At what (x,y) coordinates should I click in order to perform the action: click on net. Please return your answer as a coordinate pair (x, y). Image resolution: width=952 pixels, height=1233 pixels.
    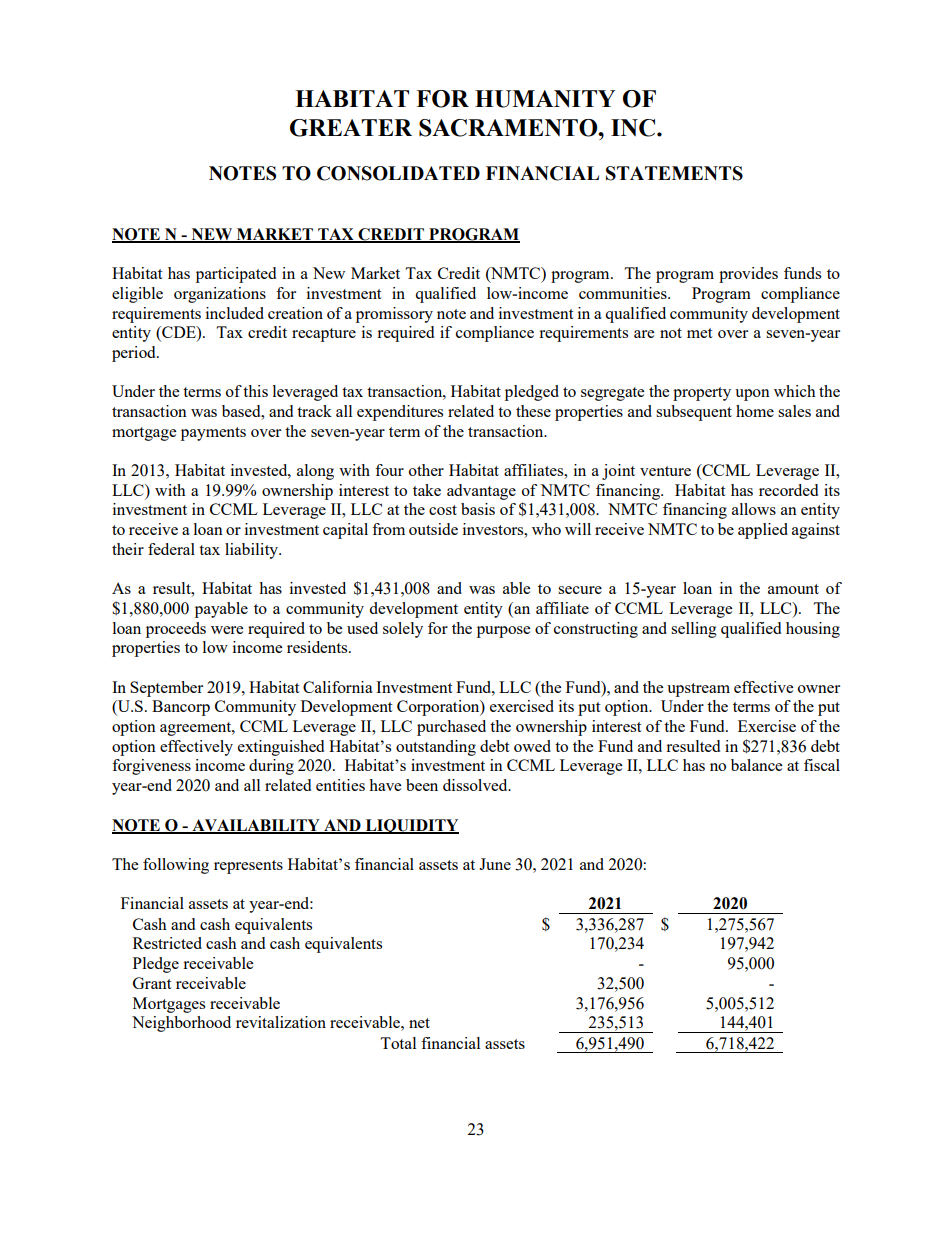
    Looking at the image, I should click on (419, 1023).
